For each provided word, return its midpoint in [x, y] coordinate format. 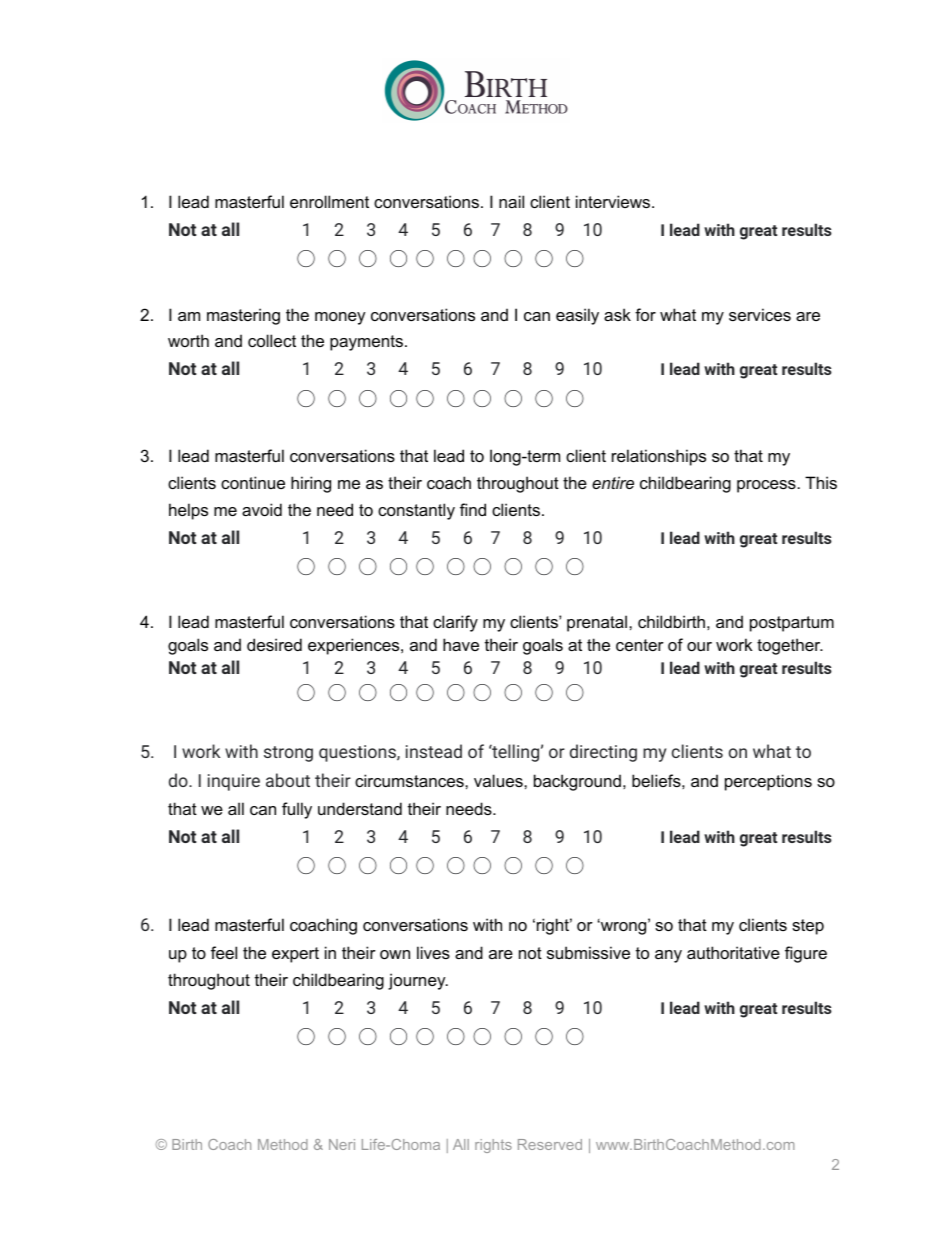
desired [274, 644]
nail [511, 201]
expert [295, 955]
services [760, 314]
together [790, 646]
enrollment [329, 201]
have [461, 644]
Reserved [550, 1144]
